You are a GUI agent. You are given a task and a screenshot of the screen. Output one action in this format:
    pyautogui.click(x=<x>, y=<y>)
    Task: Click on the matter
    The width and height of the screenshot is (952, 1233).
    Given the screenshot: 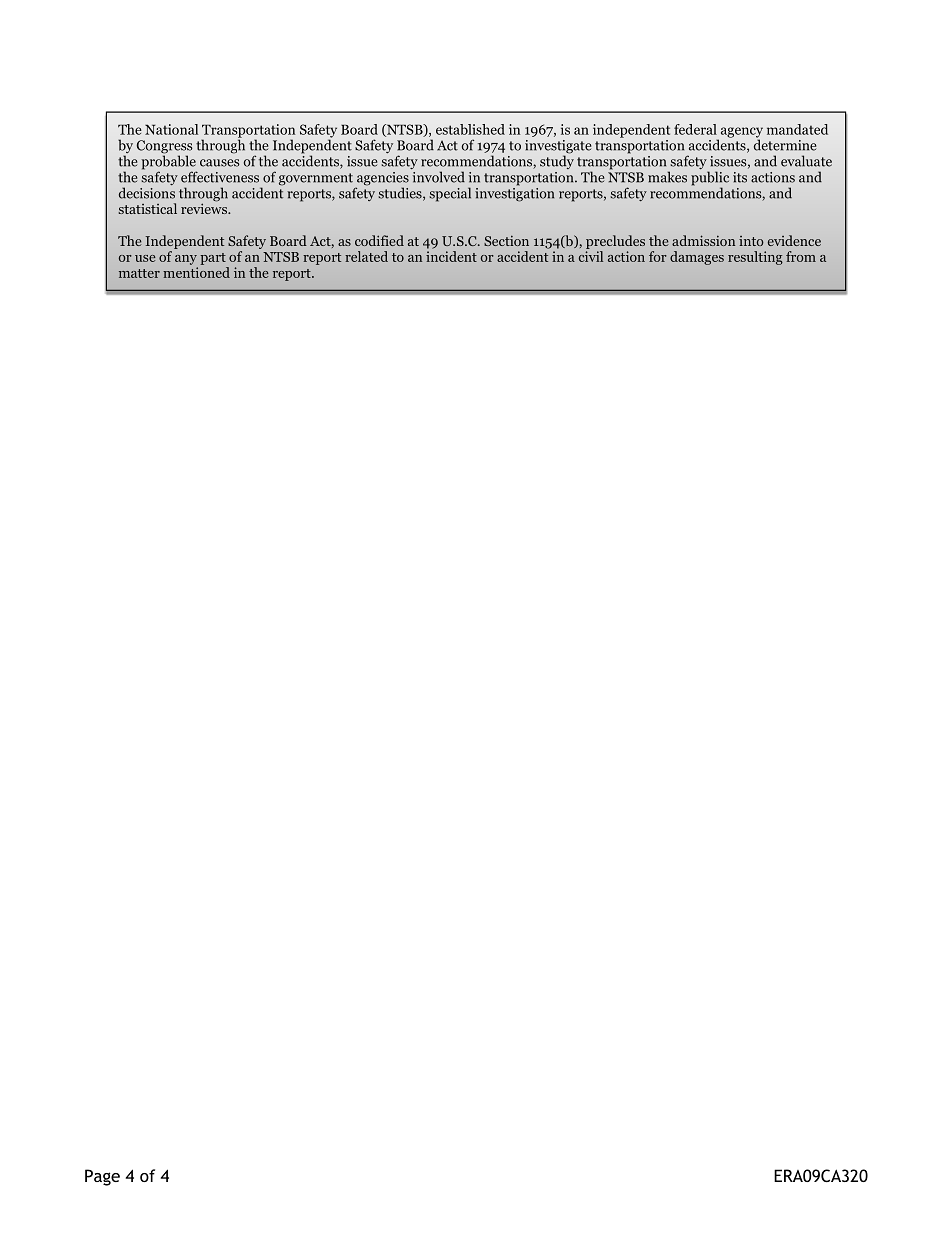 What is the action you would take?
    pyautogui.click(x=139, y=273)
